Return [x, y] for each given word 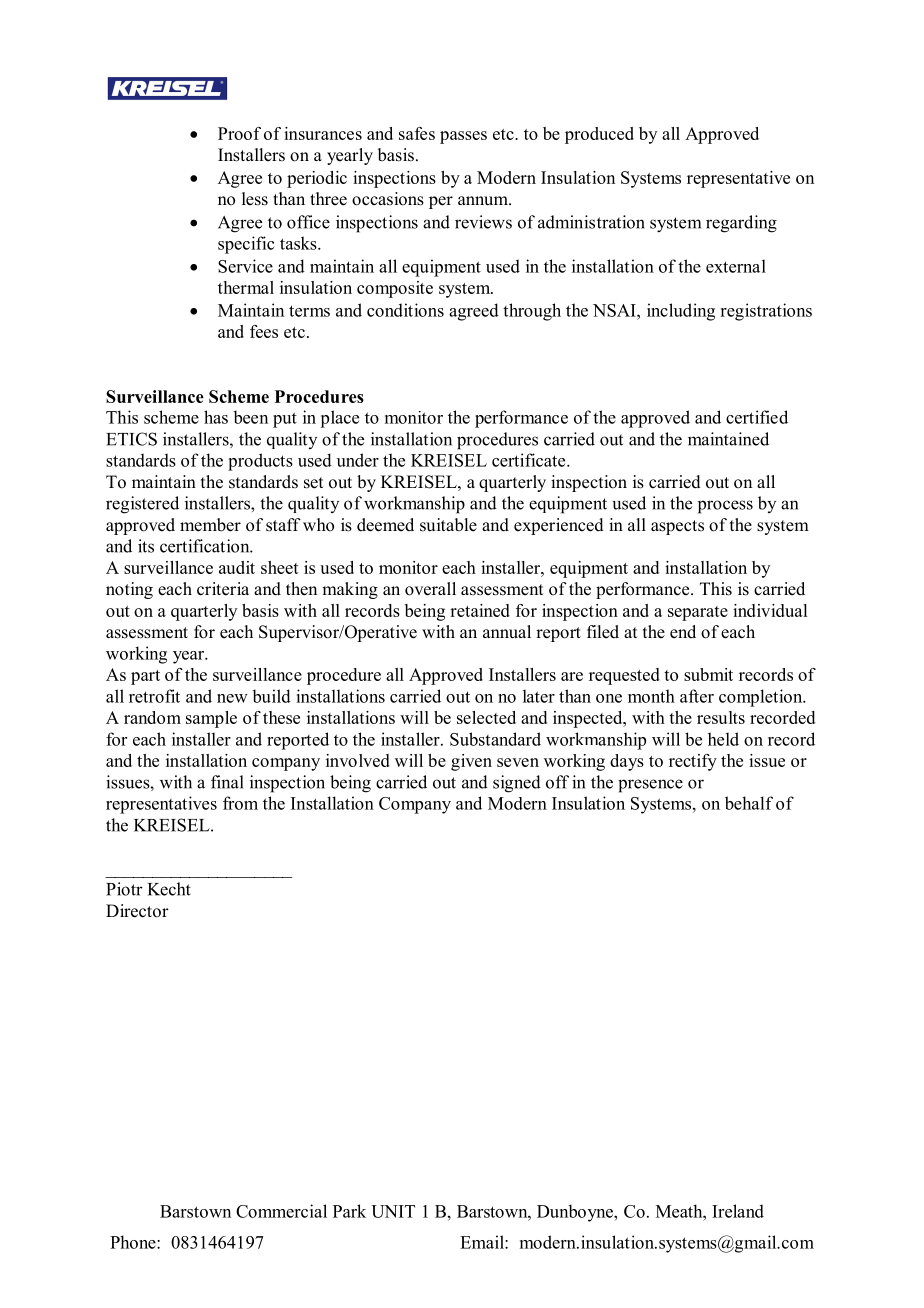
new [232, 698]
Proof [239, 133]
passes [463, 137]
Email [483, 1242]
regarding [741, 224]
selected [486, 717]
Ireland [738, 1211]
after [697, 696]
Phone [134, 1242]
